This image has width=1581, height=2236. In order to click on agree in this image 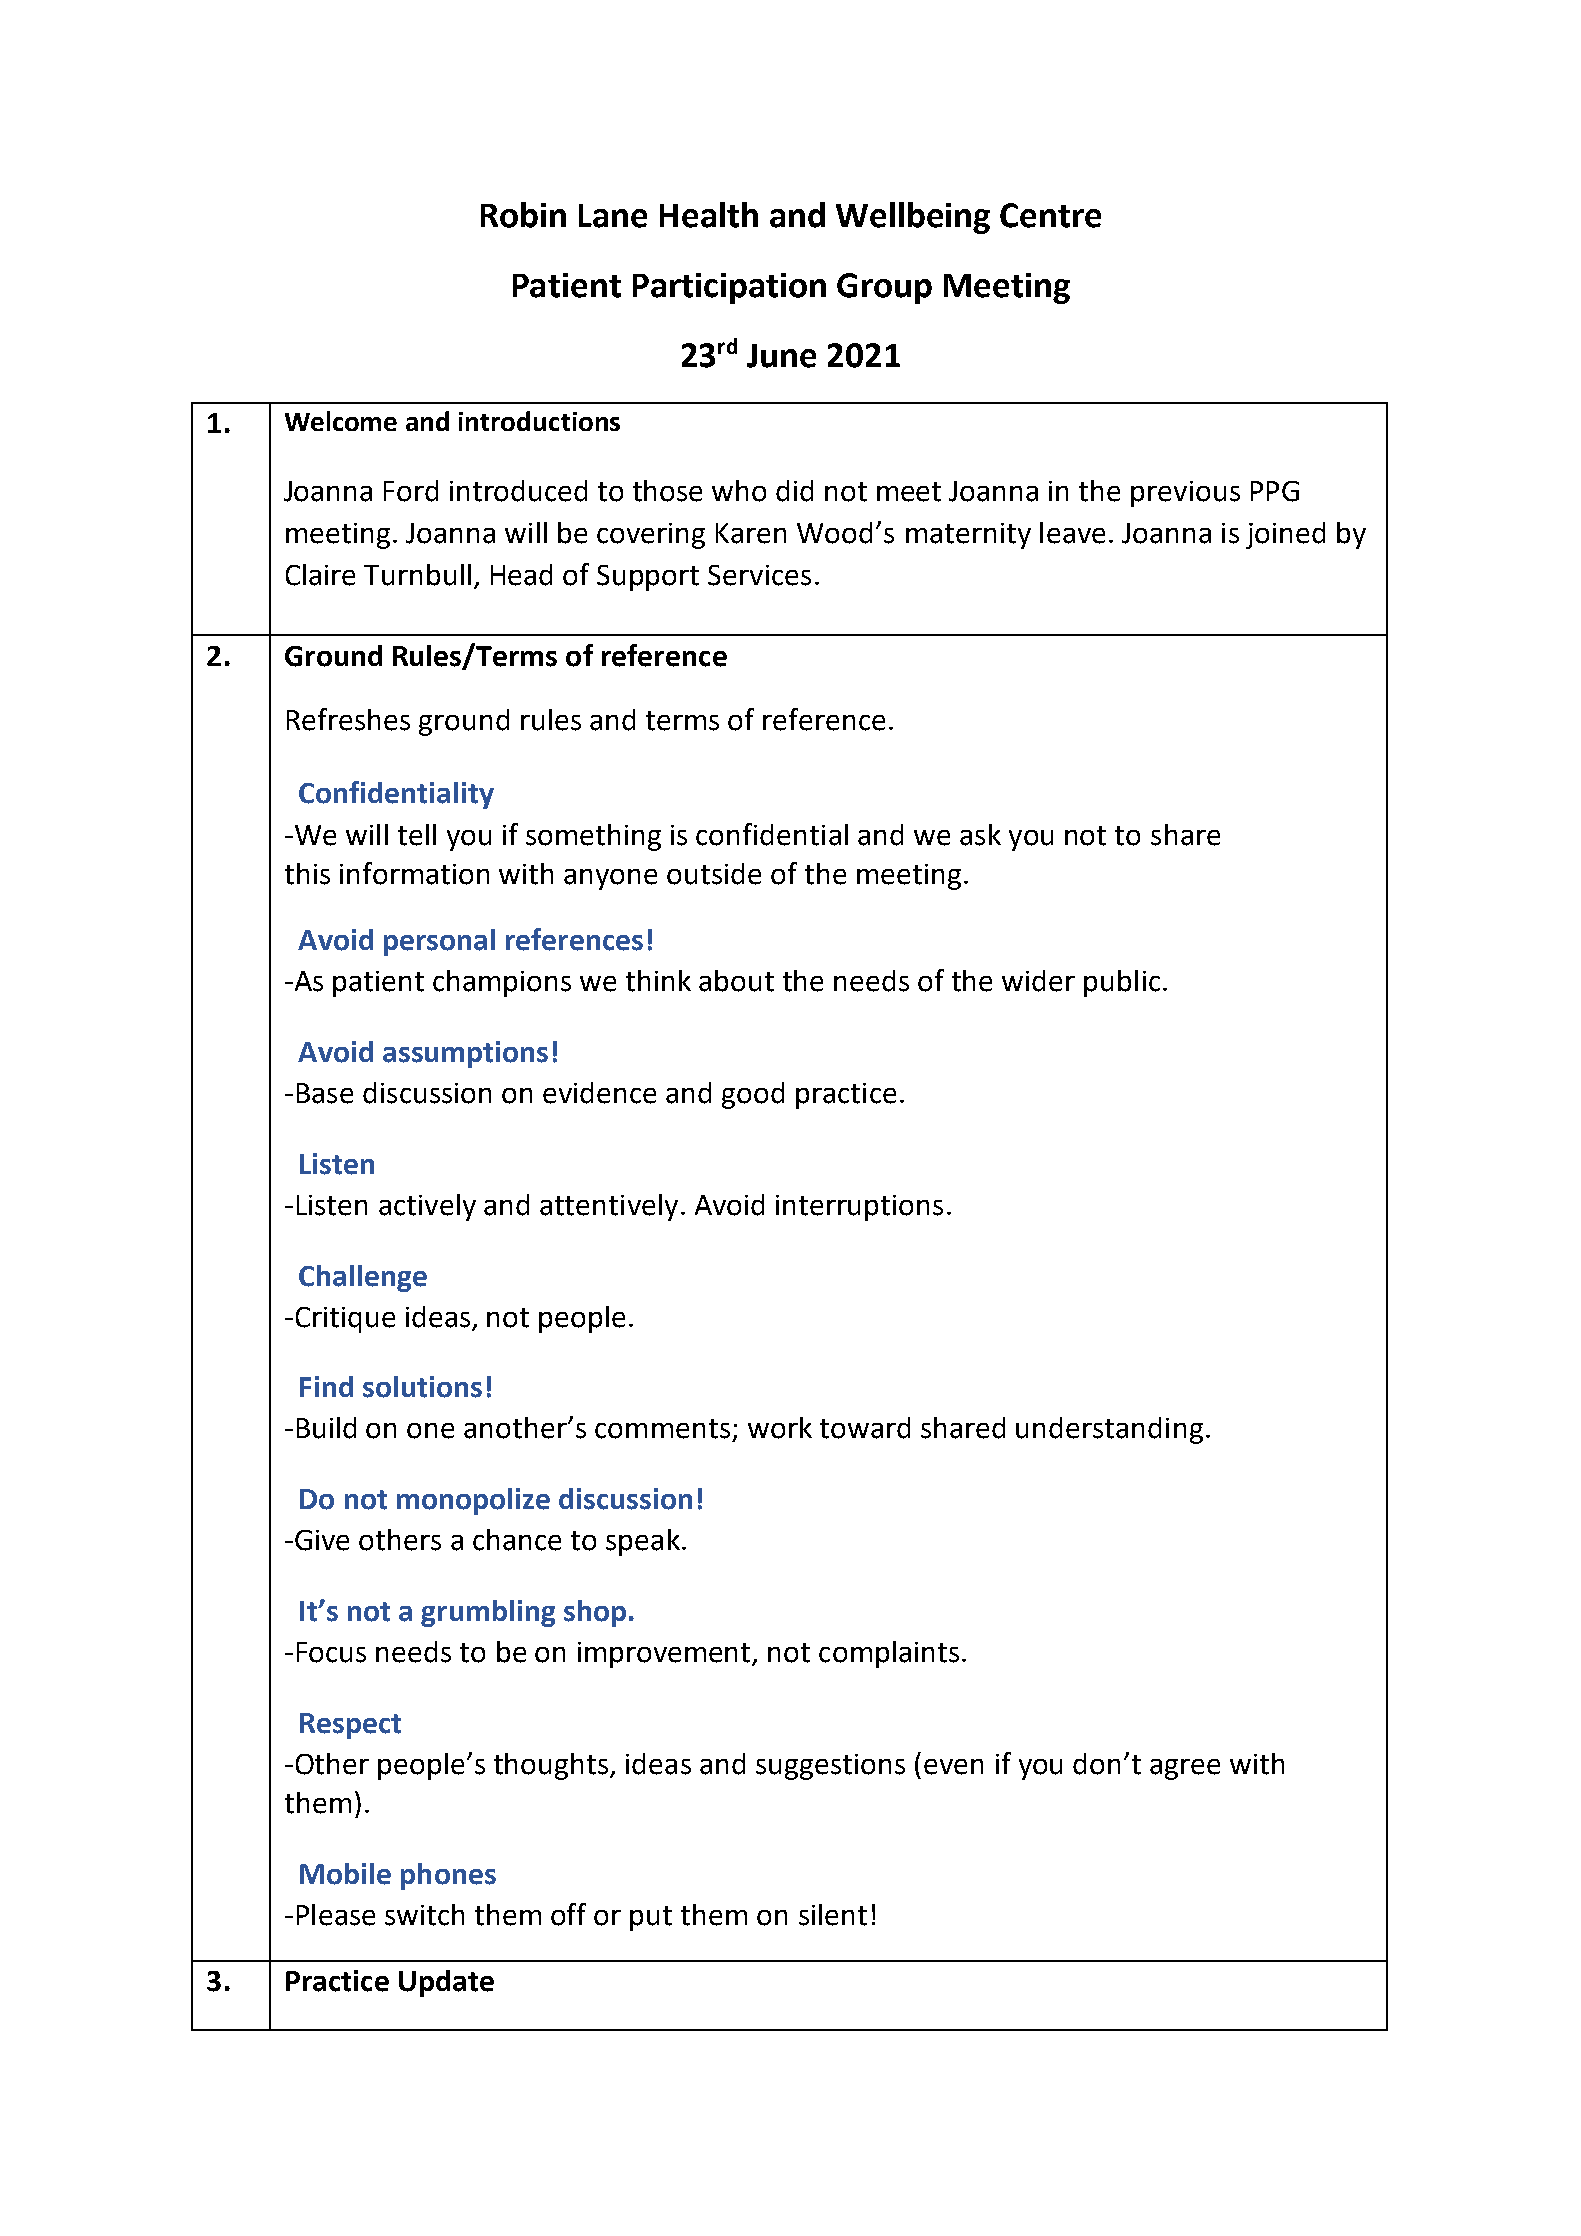, I will do `click(1185, 1769)`.
